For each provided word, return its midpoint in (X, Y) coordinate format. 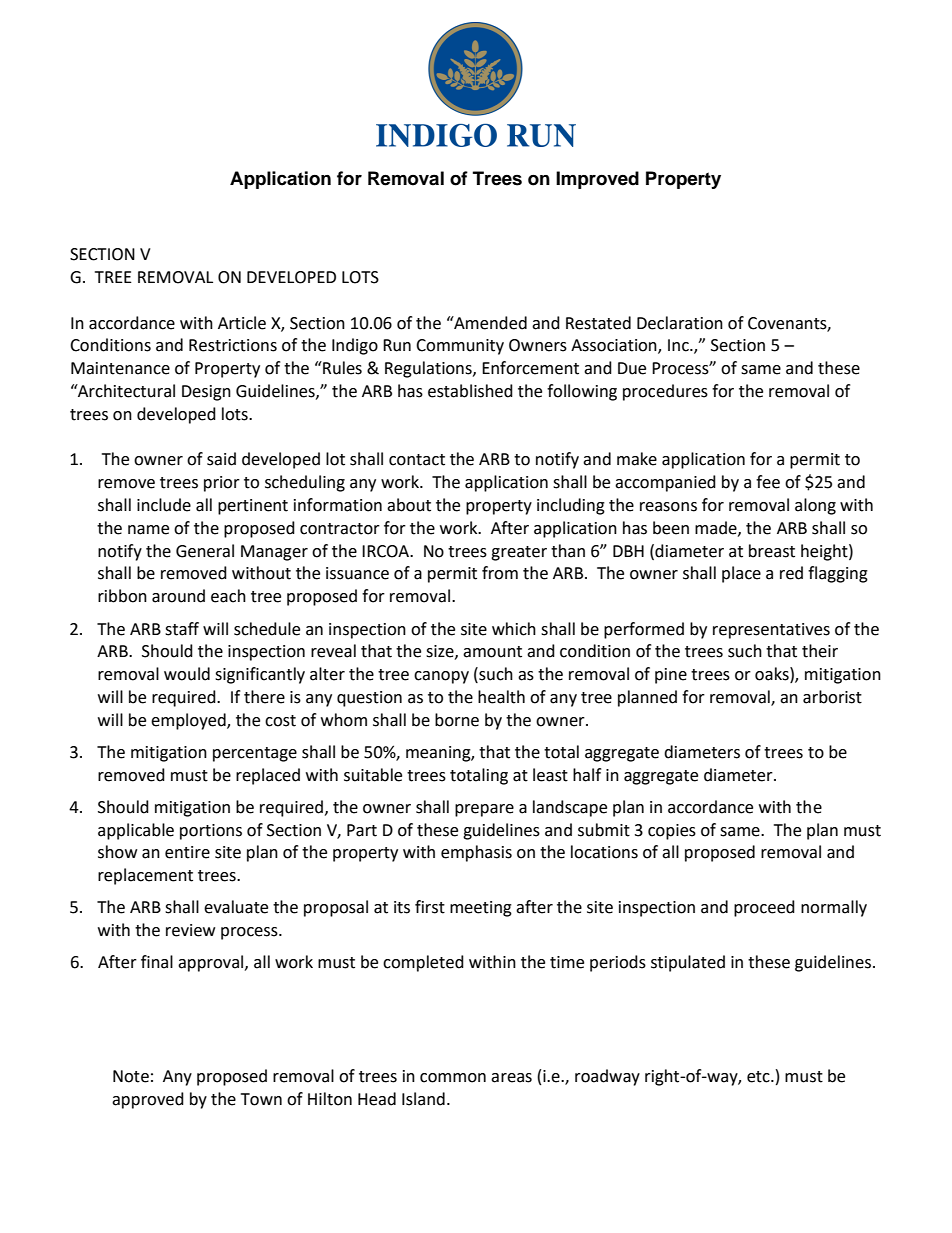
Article (242, 323)
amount (492, 652)
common (453, 1078)
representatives (771, 631)
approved (148, 1100)
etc (759, 1077)
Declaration (680, 323)
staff (182, 629)
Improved (597, 180)
